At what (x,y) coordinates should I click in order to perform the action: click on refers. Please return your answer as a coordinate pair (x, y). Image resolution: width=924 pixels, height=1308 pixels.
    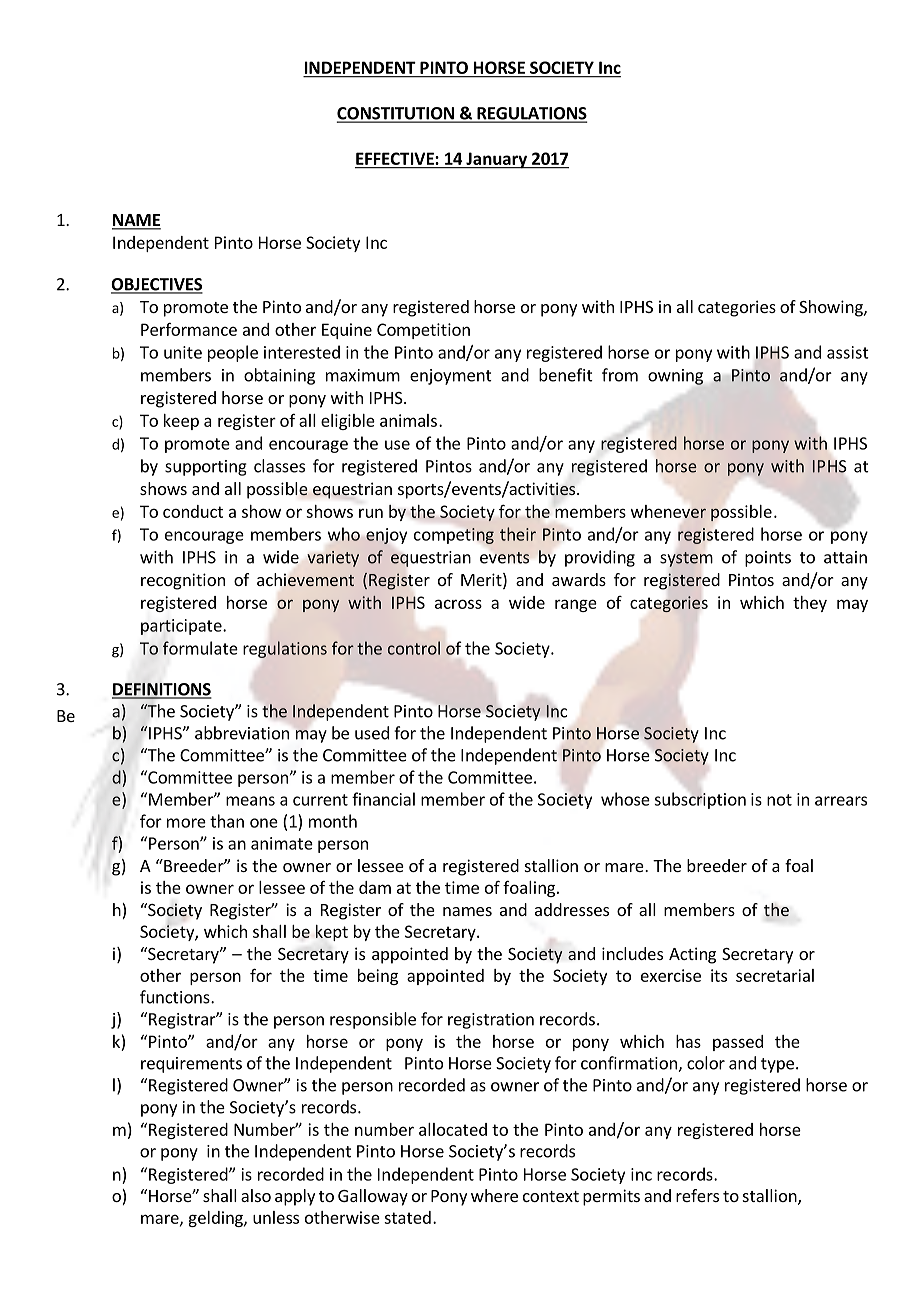
    Looking at the image, I should click on (697, 1195).
